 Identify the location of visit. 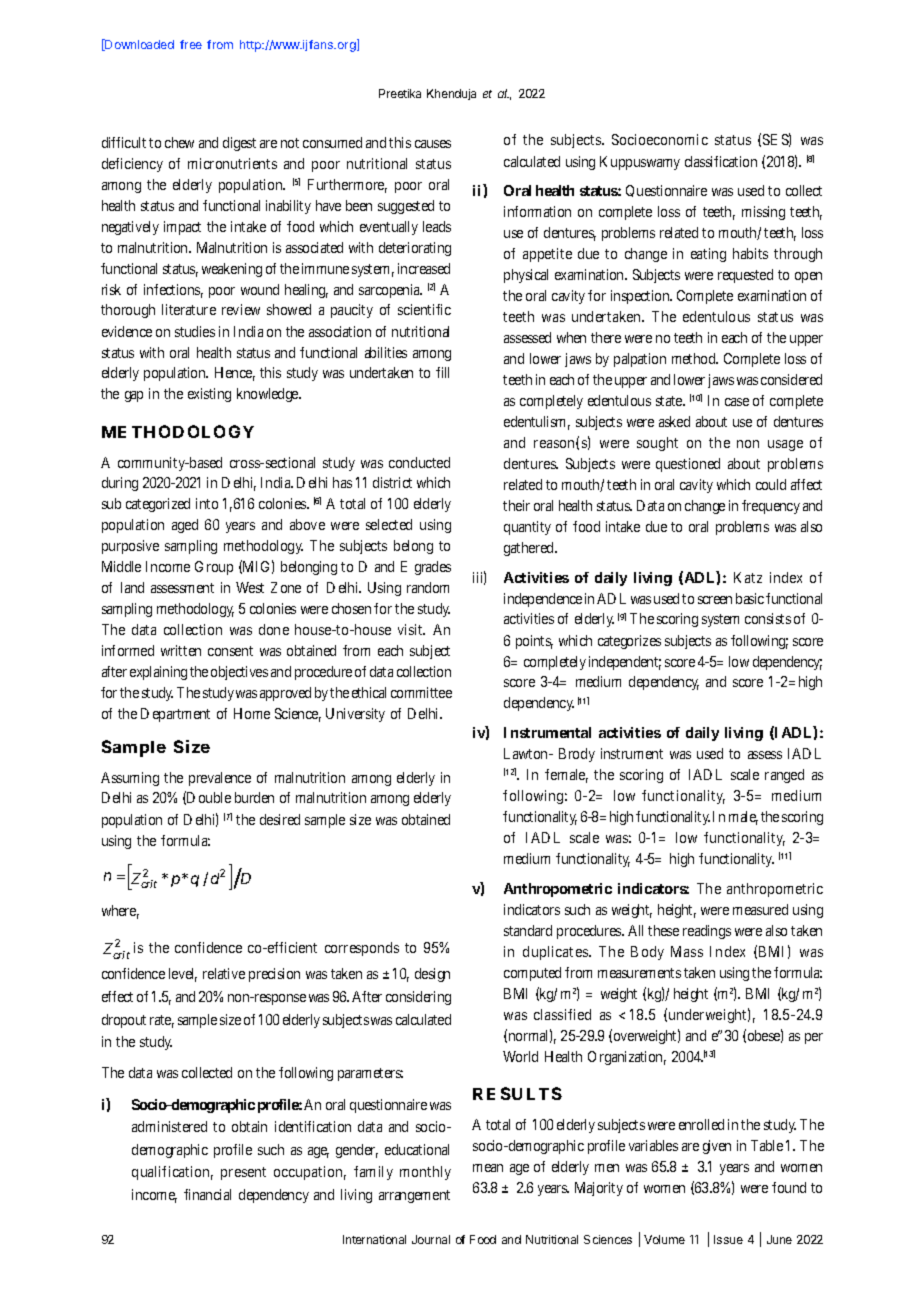
(411, 629).
